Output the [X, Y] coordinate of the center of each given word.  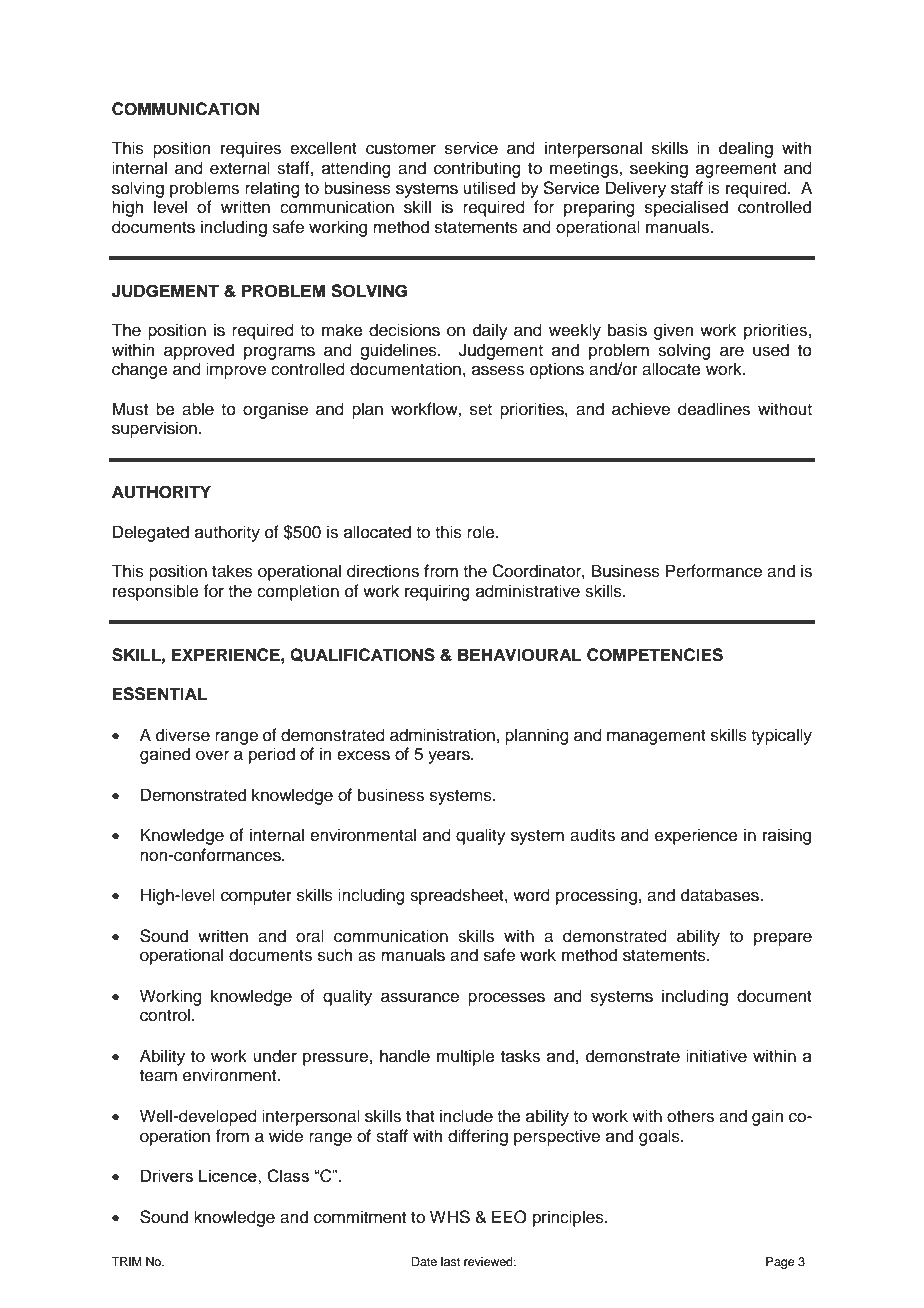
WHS [450, 1217]
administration [442, 735]
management [656, 737]
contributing [477, 169]
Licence [229, 1175]
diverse [183, 735]
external [240, 168]
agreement [736, 170]
